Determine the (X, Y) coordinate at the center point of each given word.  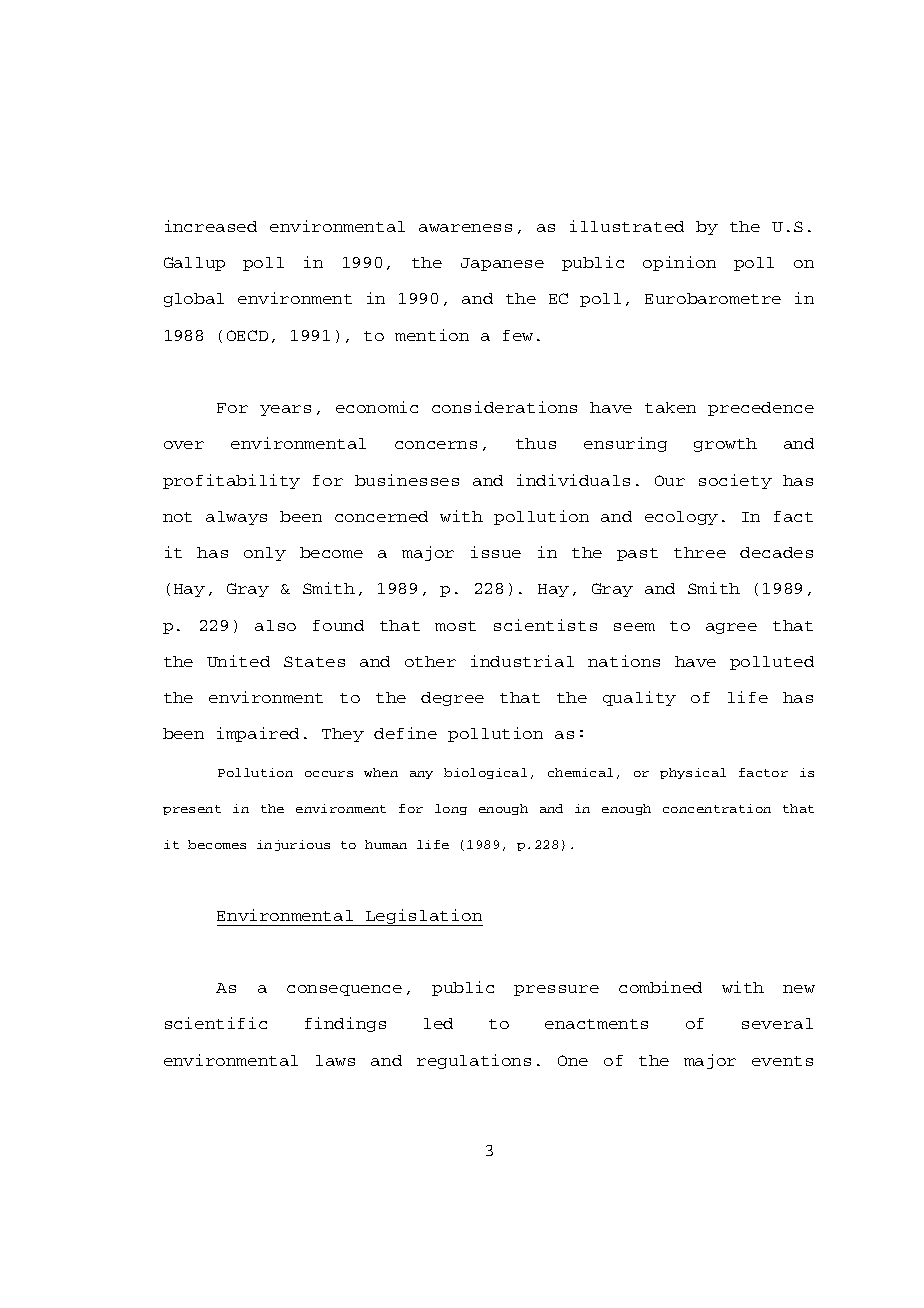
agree (731, 628)
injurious (293, 845)
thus (536, 443)
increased (211, 226)
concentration (717, 808)
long (451, 809)
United (238, 661)
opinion (679, 263)
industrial (522, 661)
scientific (216, 1023)
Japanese (502, 264)
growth (725, 445)
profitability (231, 481)
